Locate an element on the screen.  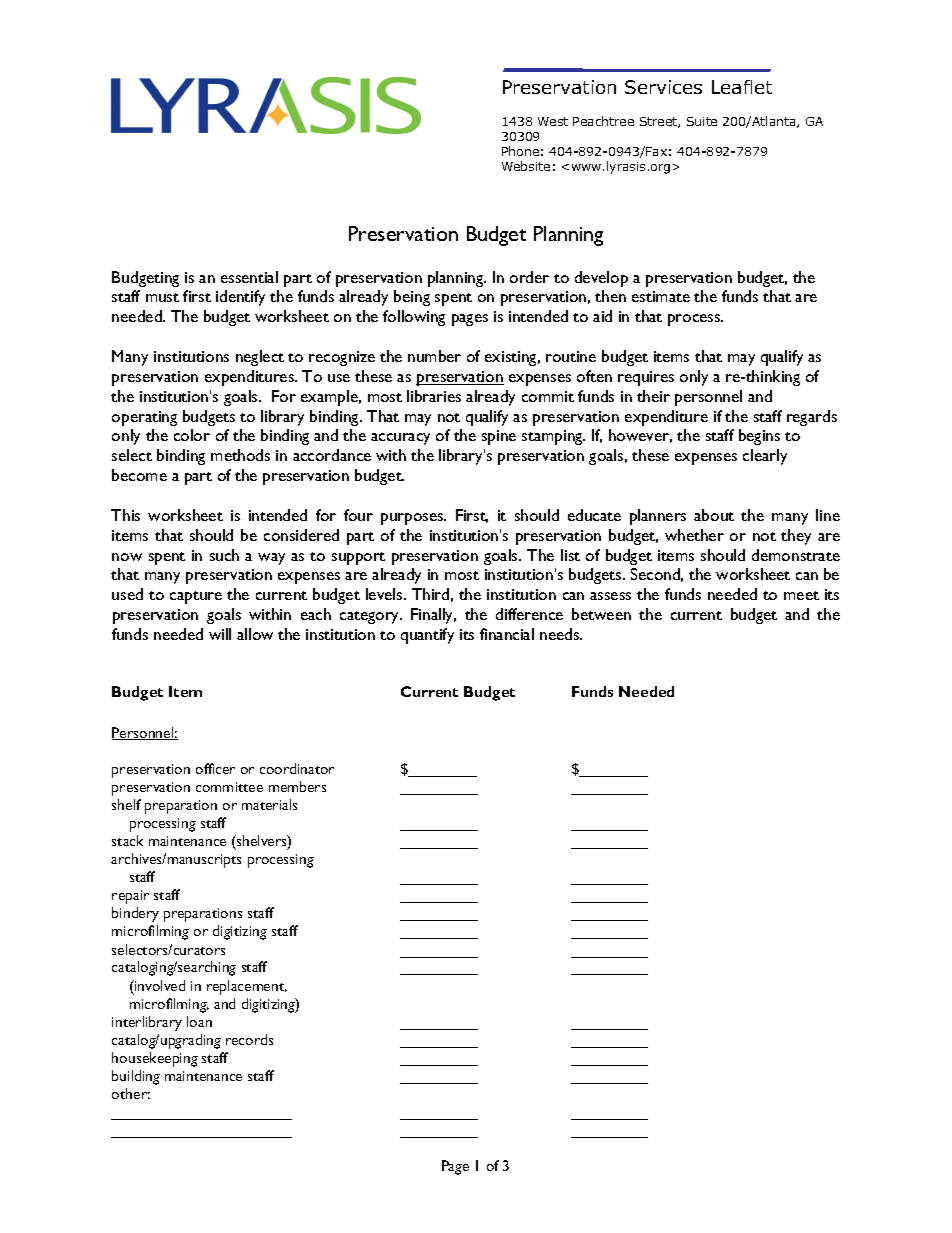
records is located at coordinates (249, 1039).
